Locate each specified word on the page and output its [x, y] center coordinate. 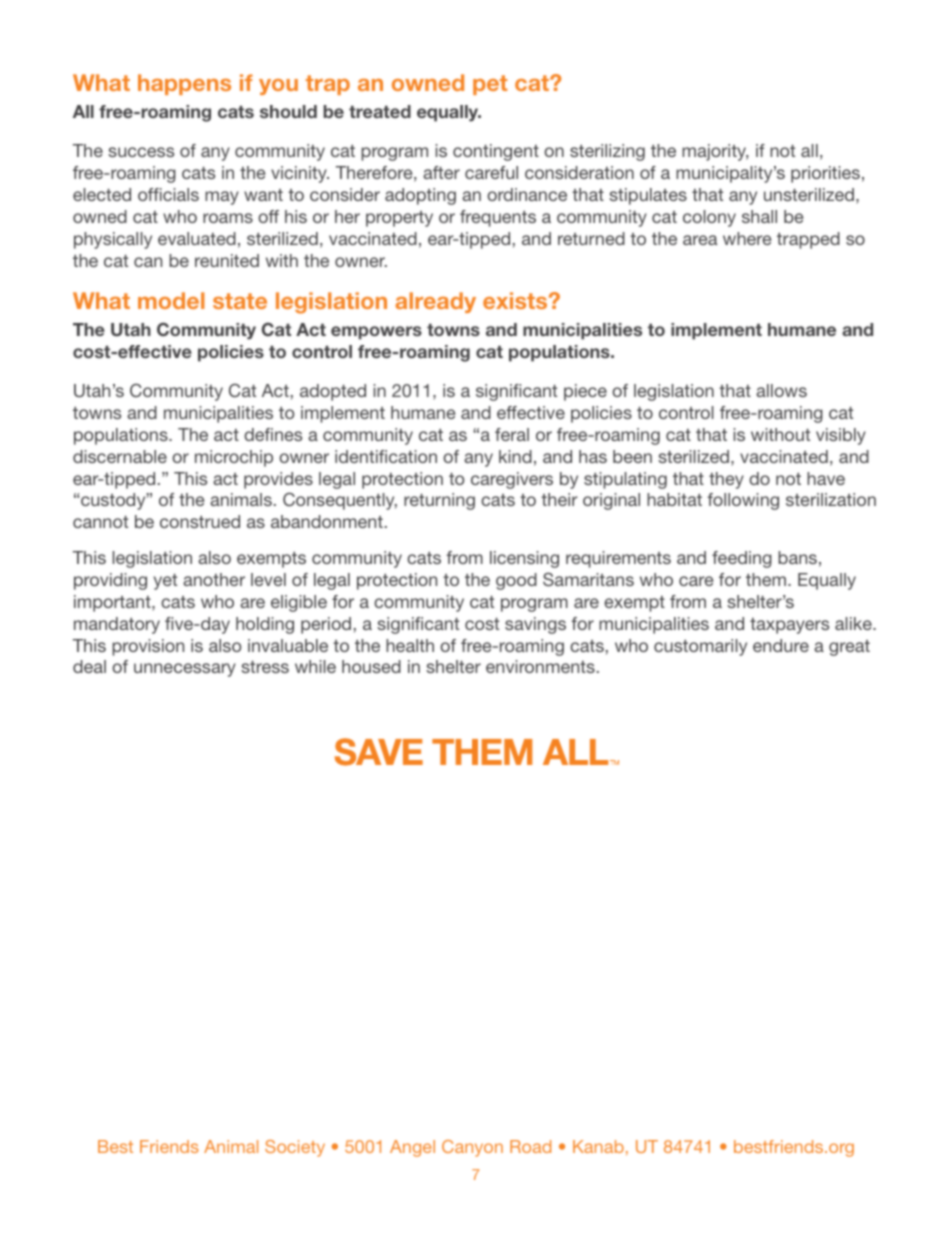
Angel [412, 1148]
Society [295, 1148]
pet [490, 85]
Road [530, 1146]
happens [184, 84]
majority [715, 152]
